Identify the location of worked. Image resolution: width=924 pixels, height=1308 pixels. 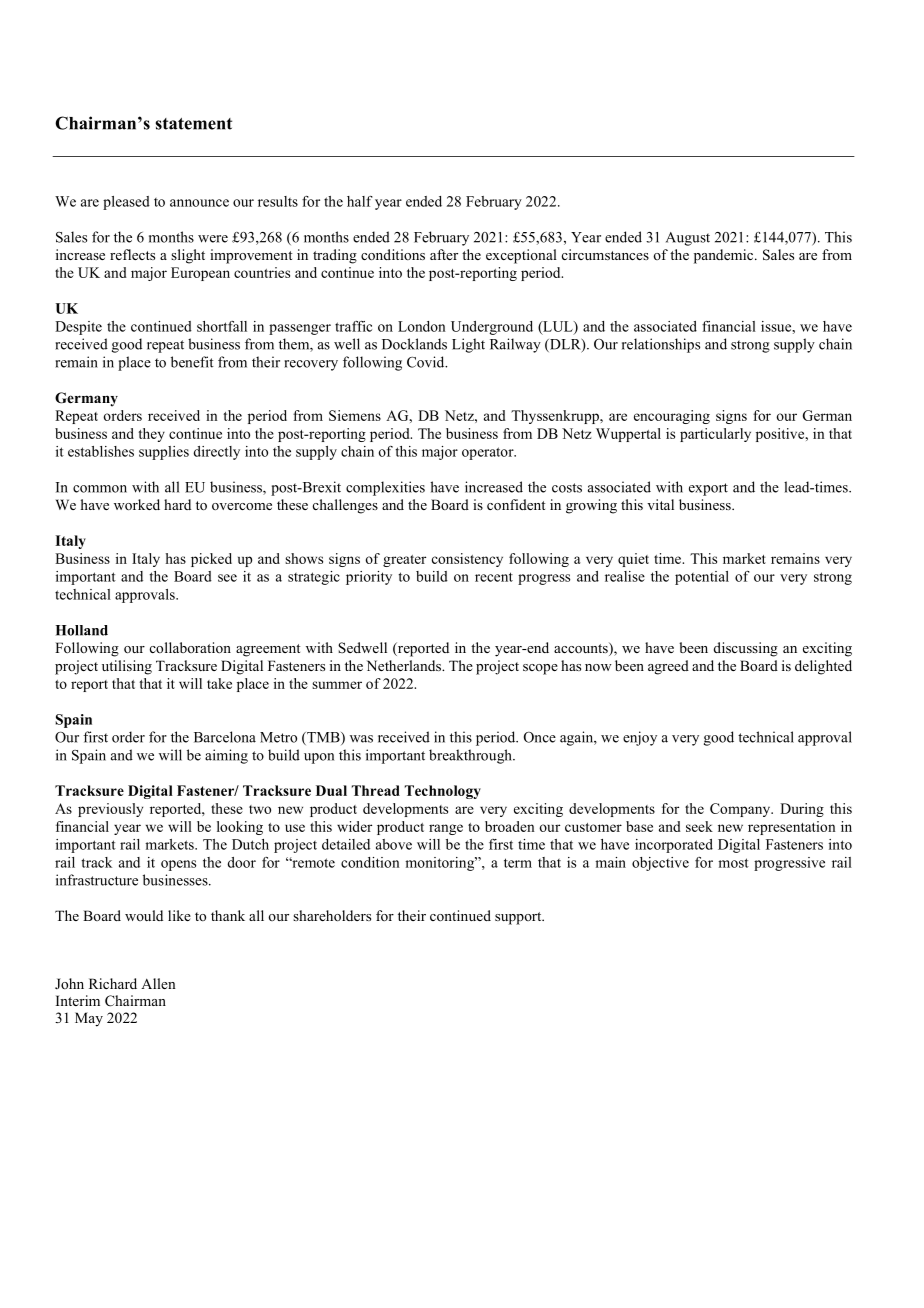
(137, 504).
